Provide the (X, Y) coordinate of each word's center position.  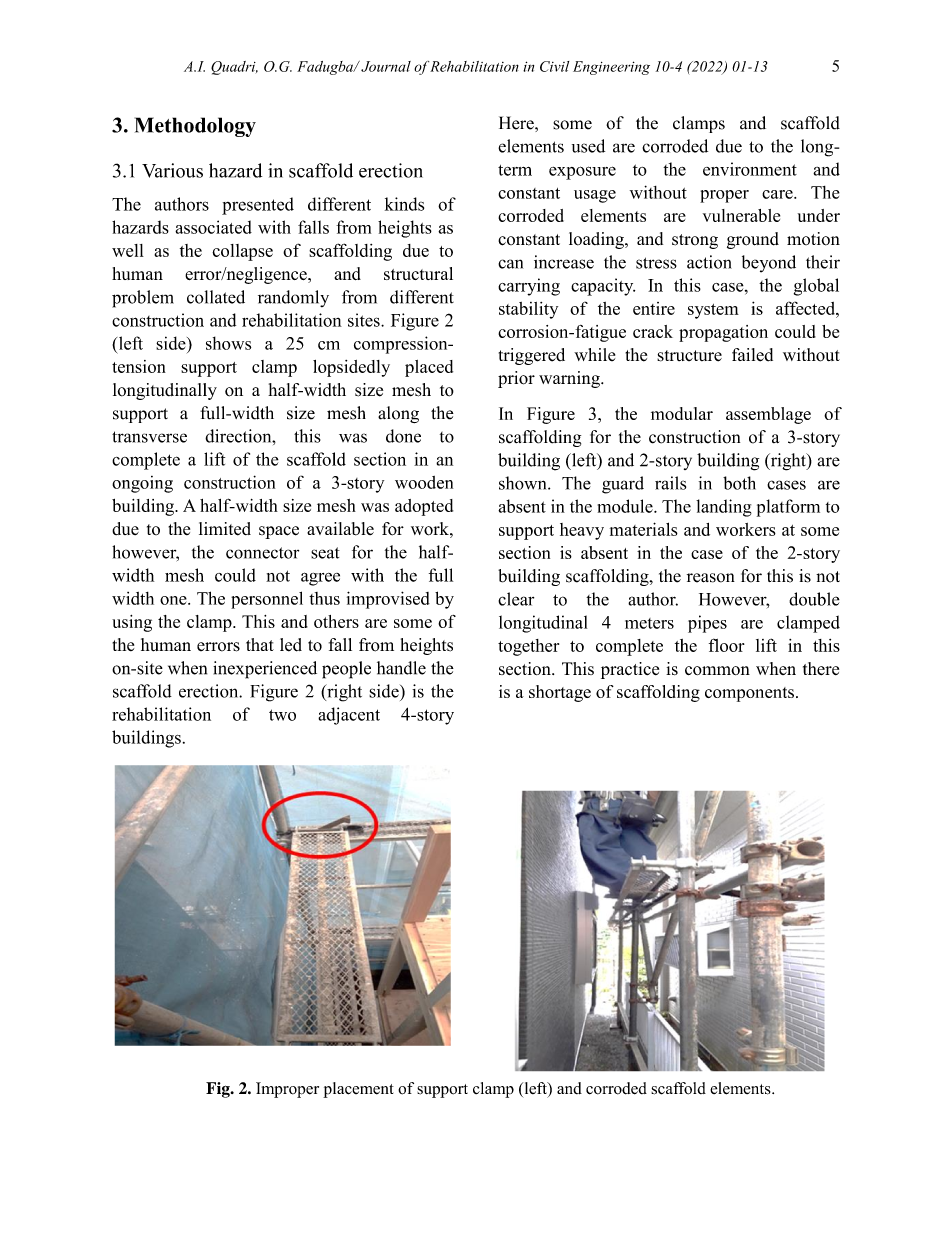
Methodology (195, 127)
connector (262, 553)
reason (711, 578)
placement (358, 1090)
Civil (554, 66)
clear (516, 599)
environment (750, 169)
